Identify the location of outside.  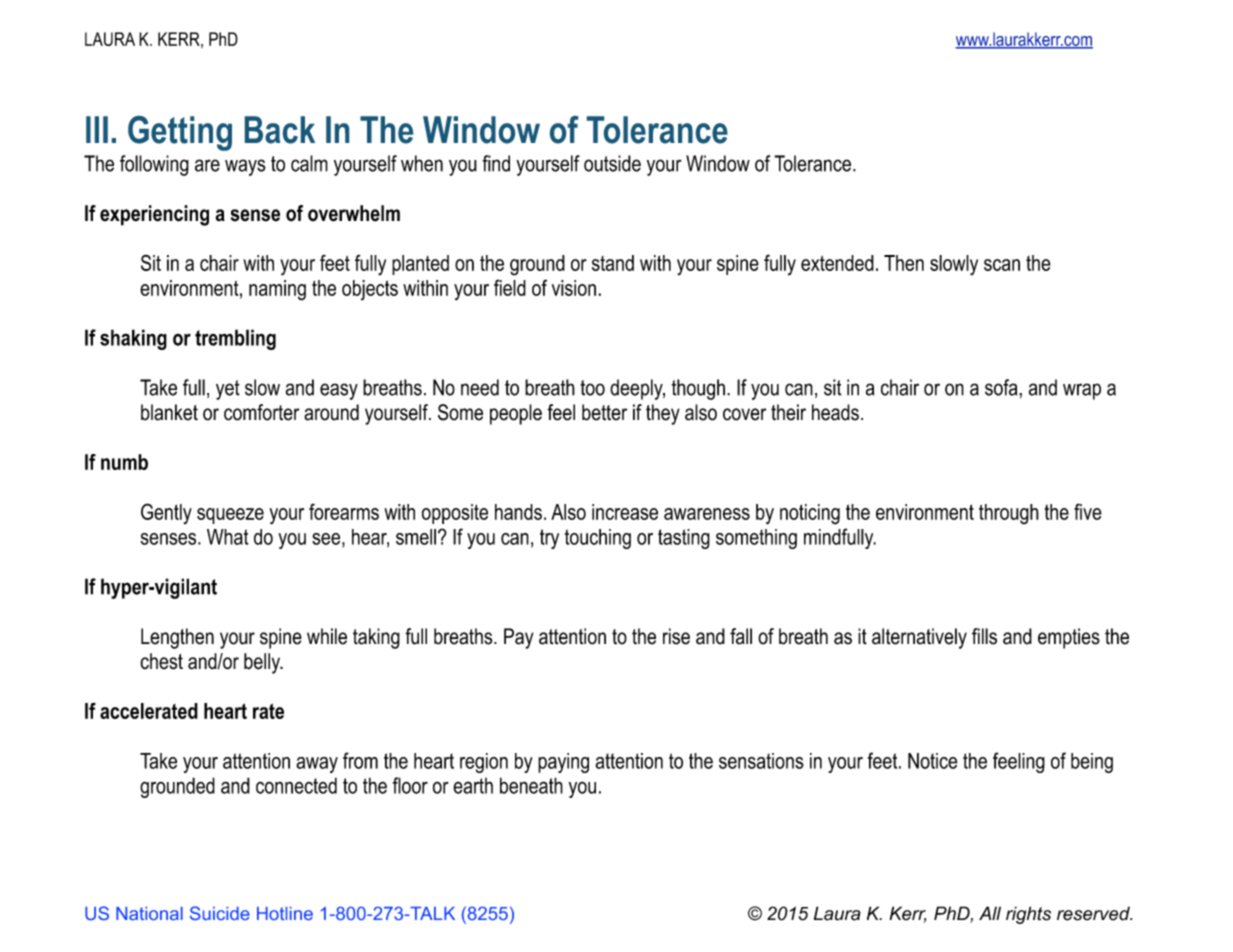
(612, 163).
